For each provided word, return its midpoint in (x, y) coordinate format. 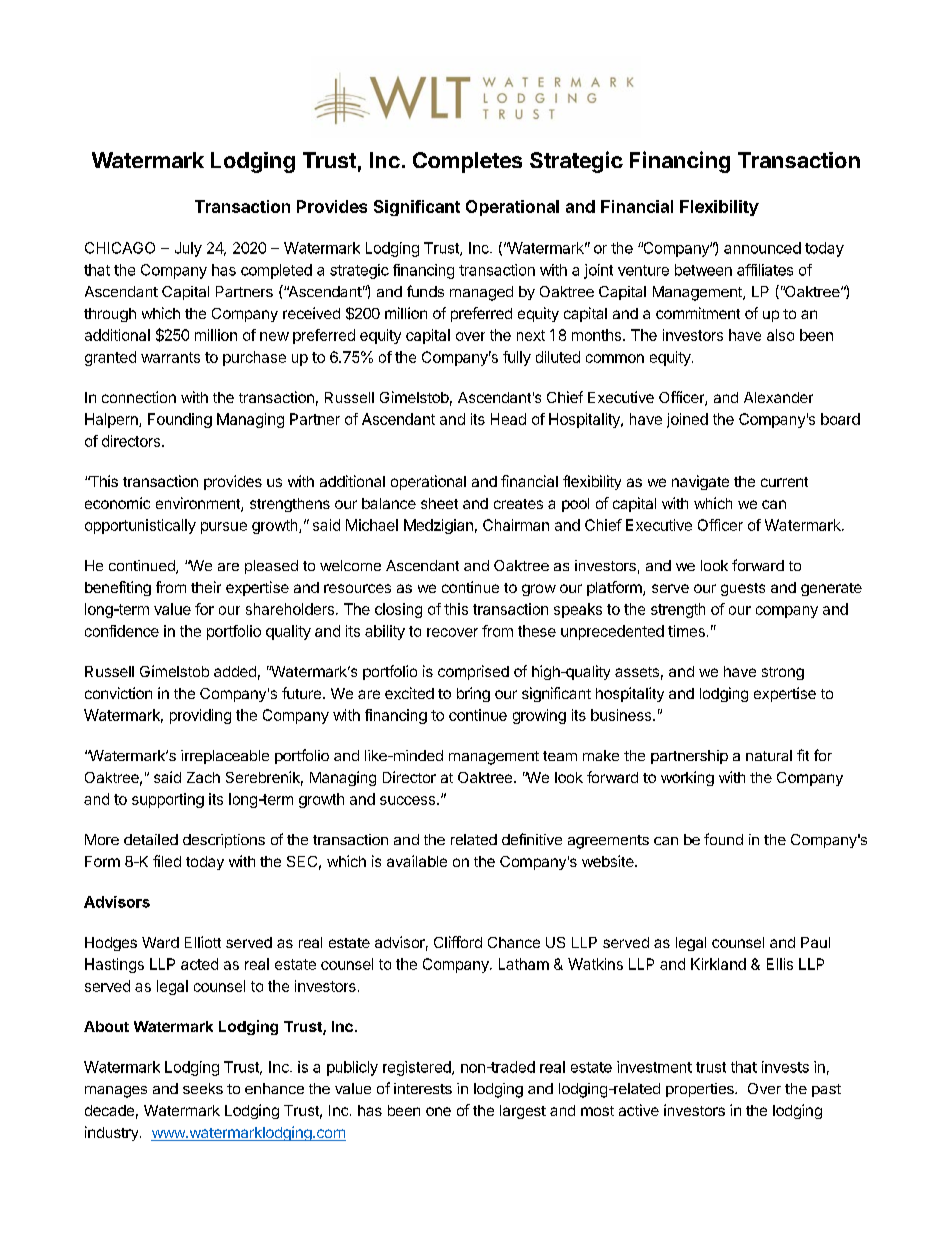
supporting (168, 800)
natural (769, 755)
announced (762, 248)
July (188, 249)
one (438, 1111)
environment (199, 504)
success (407, 800)
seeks (203, 1088)
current (784, 482)
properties (701, 1090)
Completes (467, 162)
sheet (439, 503)
